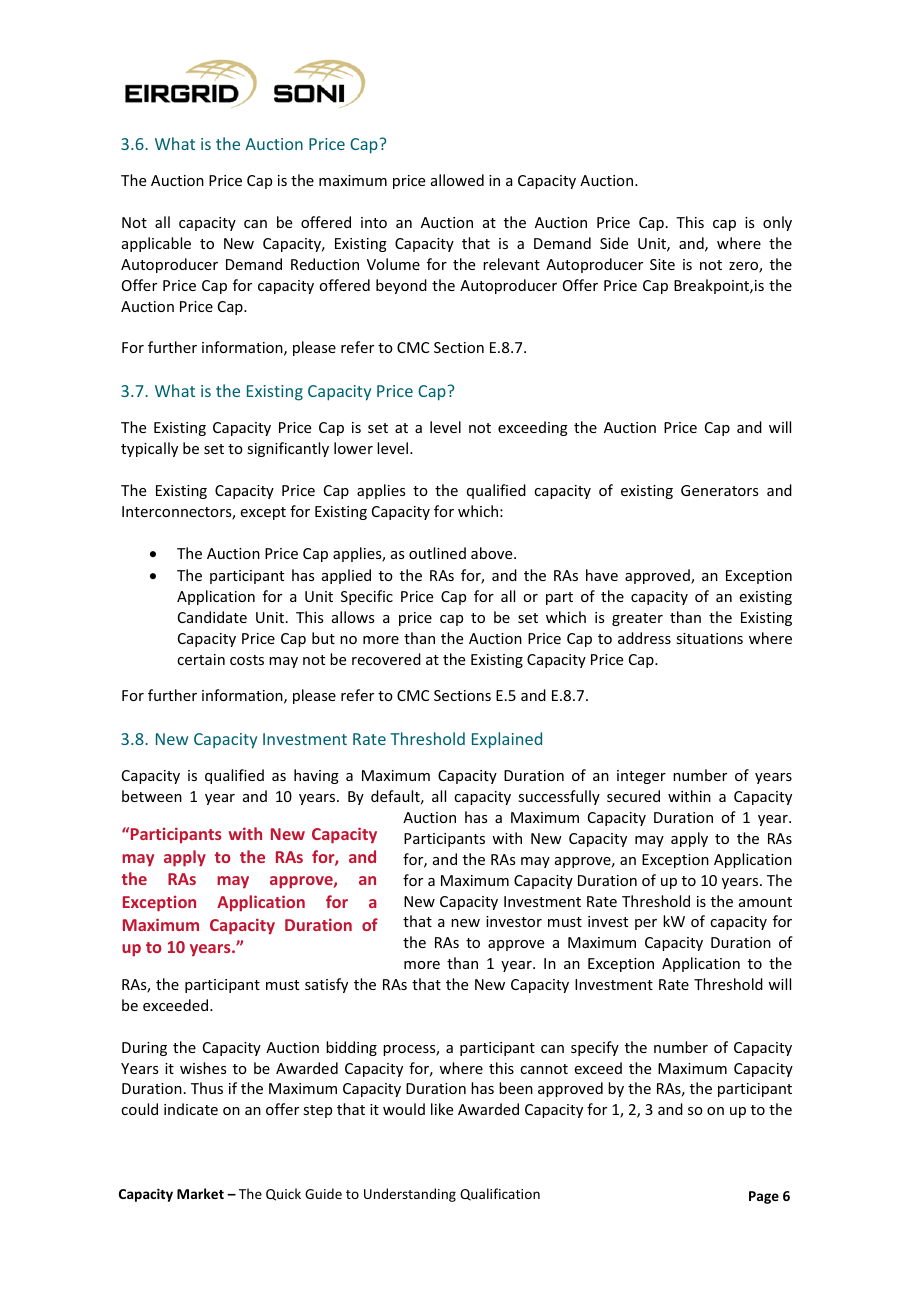 The width and height of the page is (924, 1307). I want to click on Generators, so click(719, 490).
